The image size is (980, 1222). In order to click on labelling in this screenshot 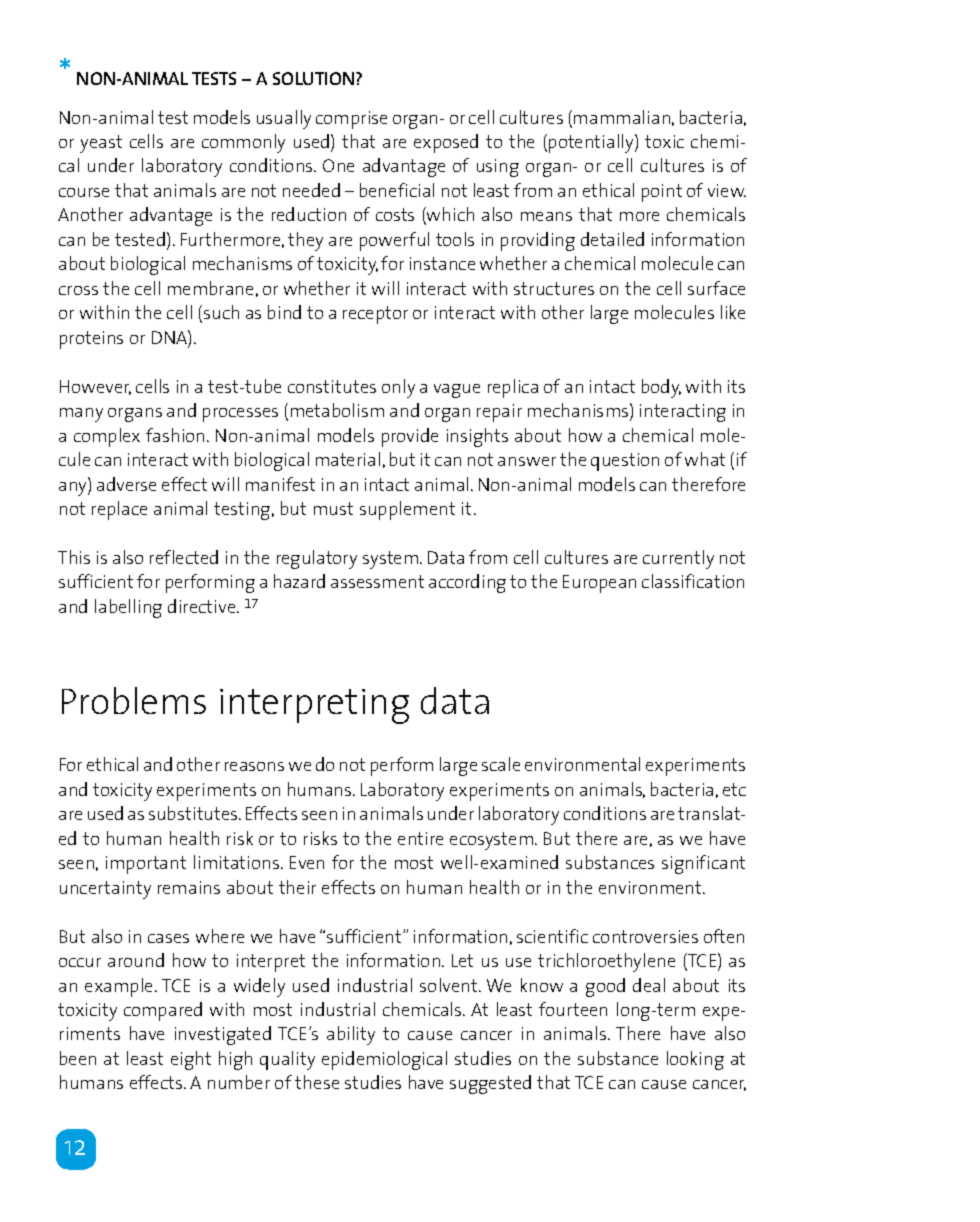, I will do `click(128, 608)`.
